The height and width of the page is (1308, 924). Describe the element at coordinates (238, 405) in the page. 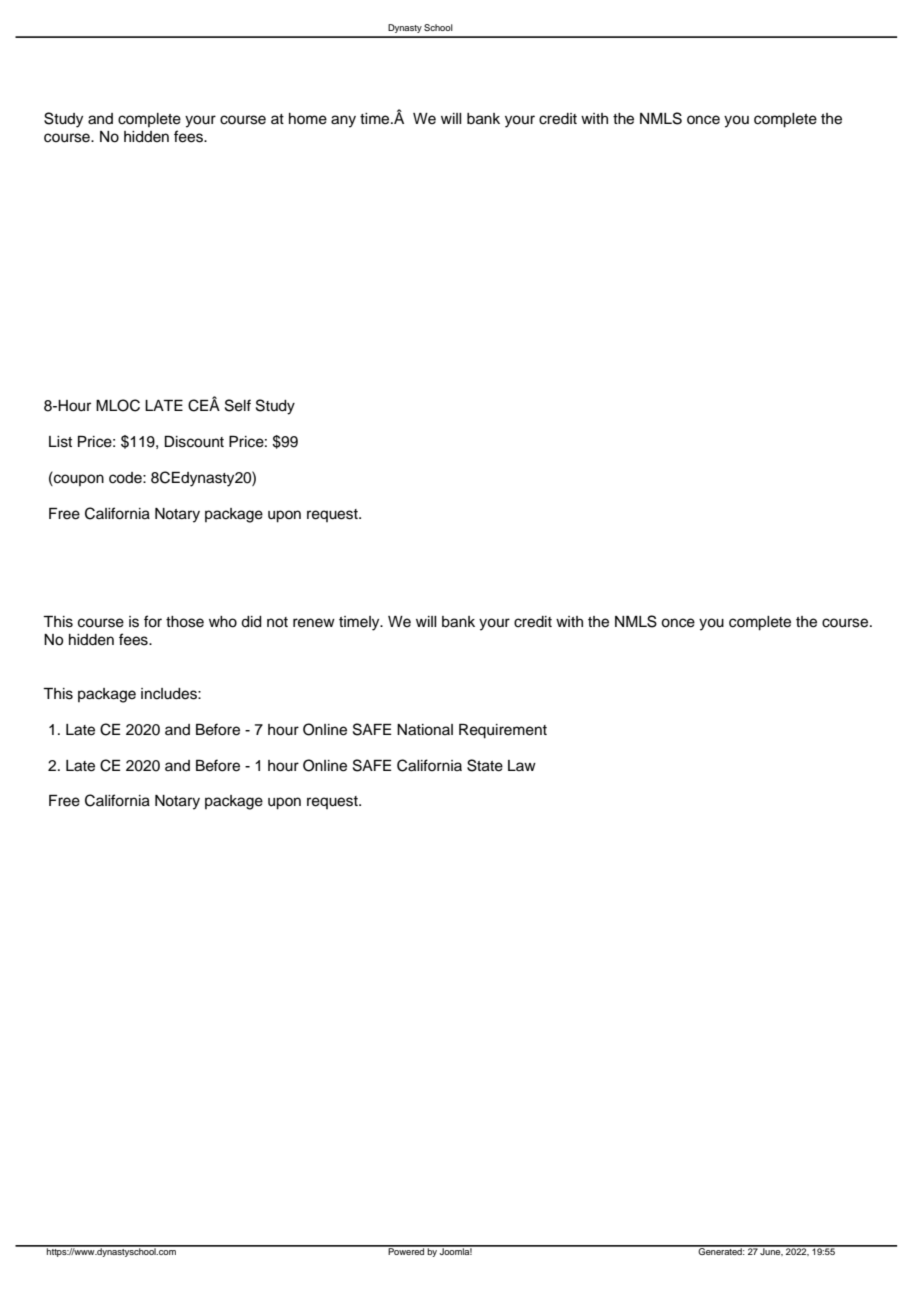

I see `Self` at that location.
